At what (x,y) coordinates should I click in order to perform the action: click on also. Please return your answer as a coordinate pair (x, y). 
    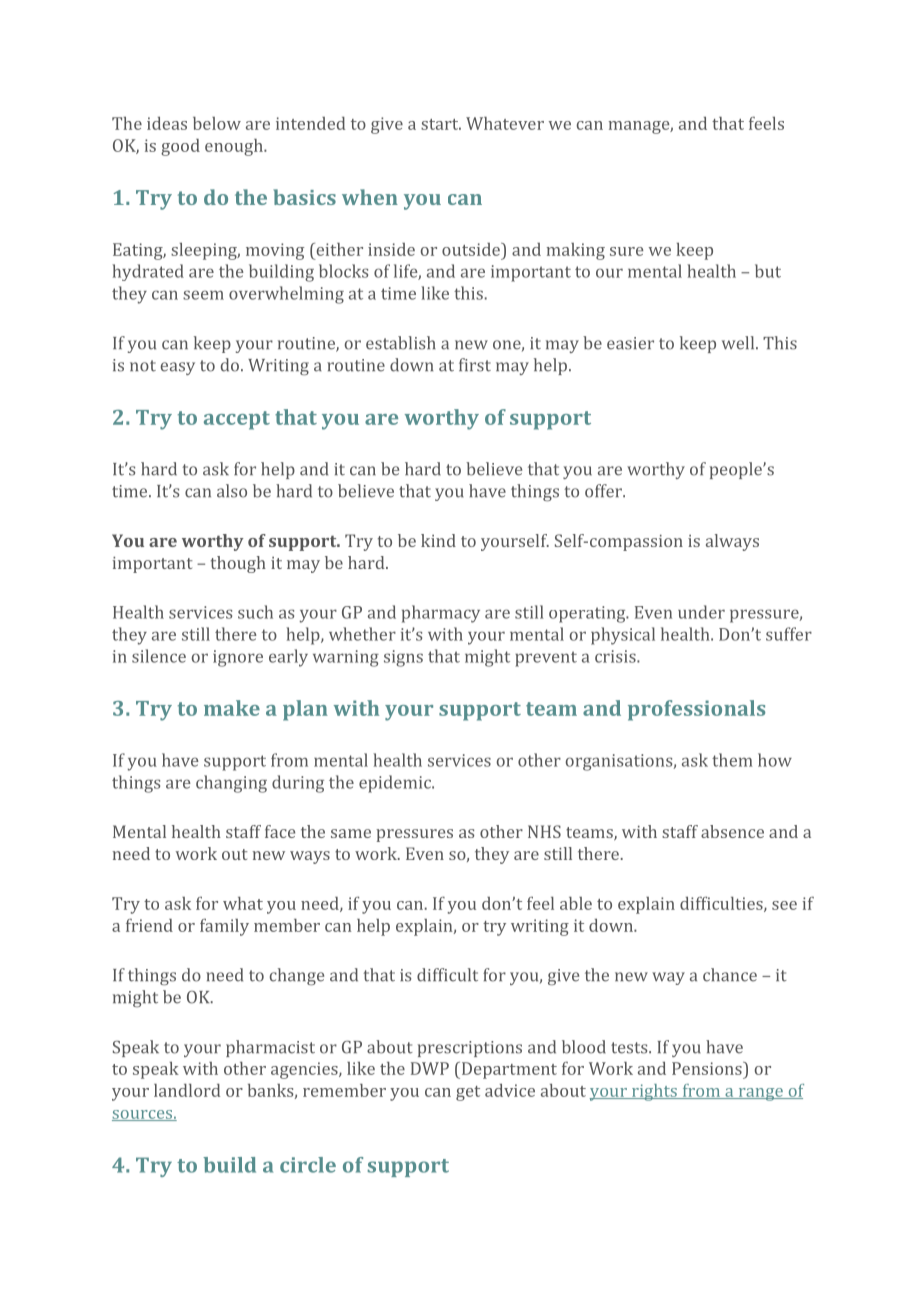
    Looking at the image, I should click on (232, 491).
